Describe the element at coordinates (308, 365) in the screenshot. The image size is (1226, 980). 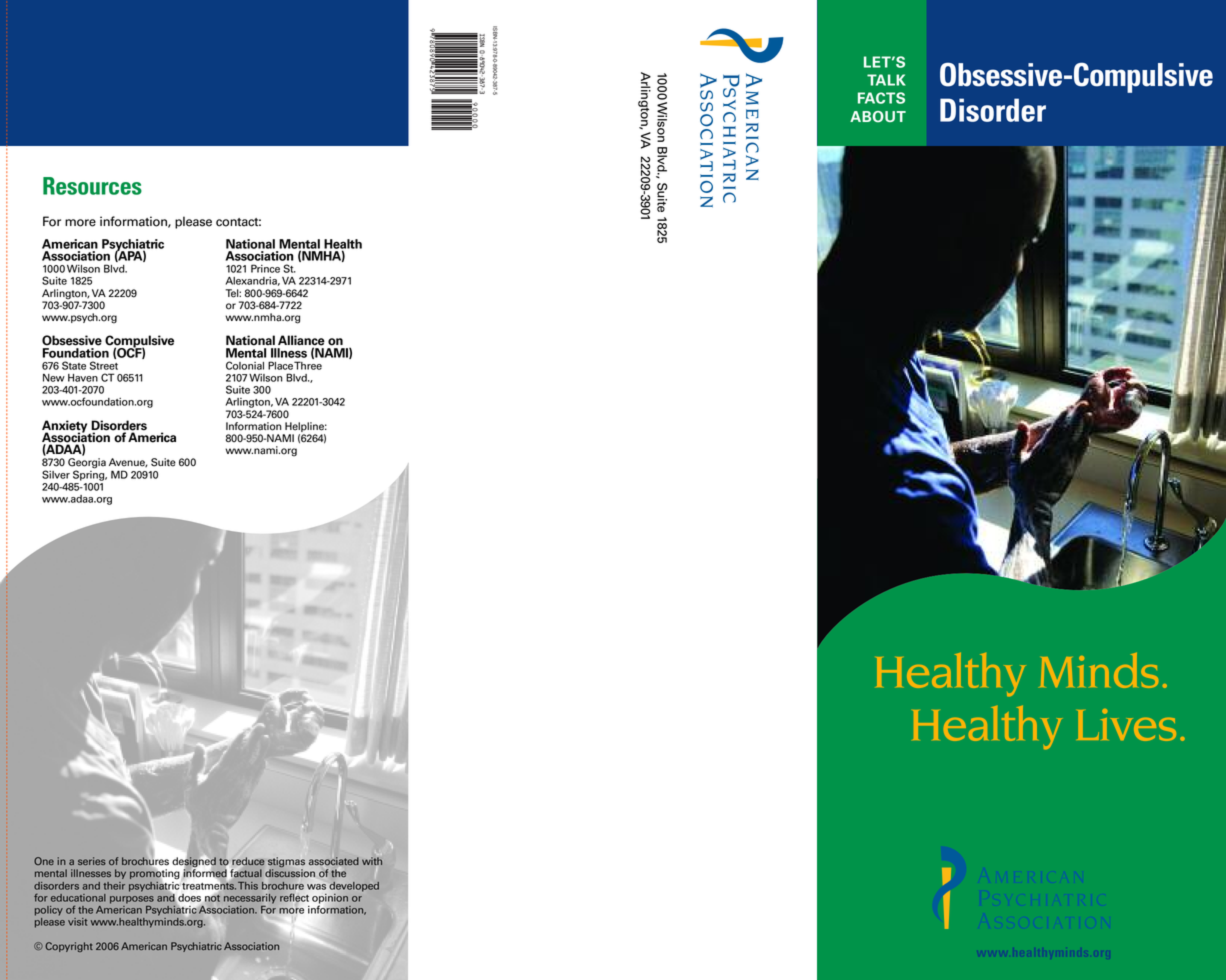
I see `Three` at that location.
